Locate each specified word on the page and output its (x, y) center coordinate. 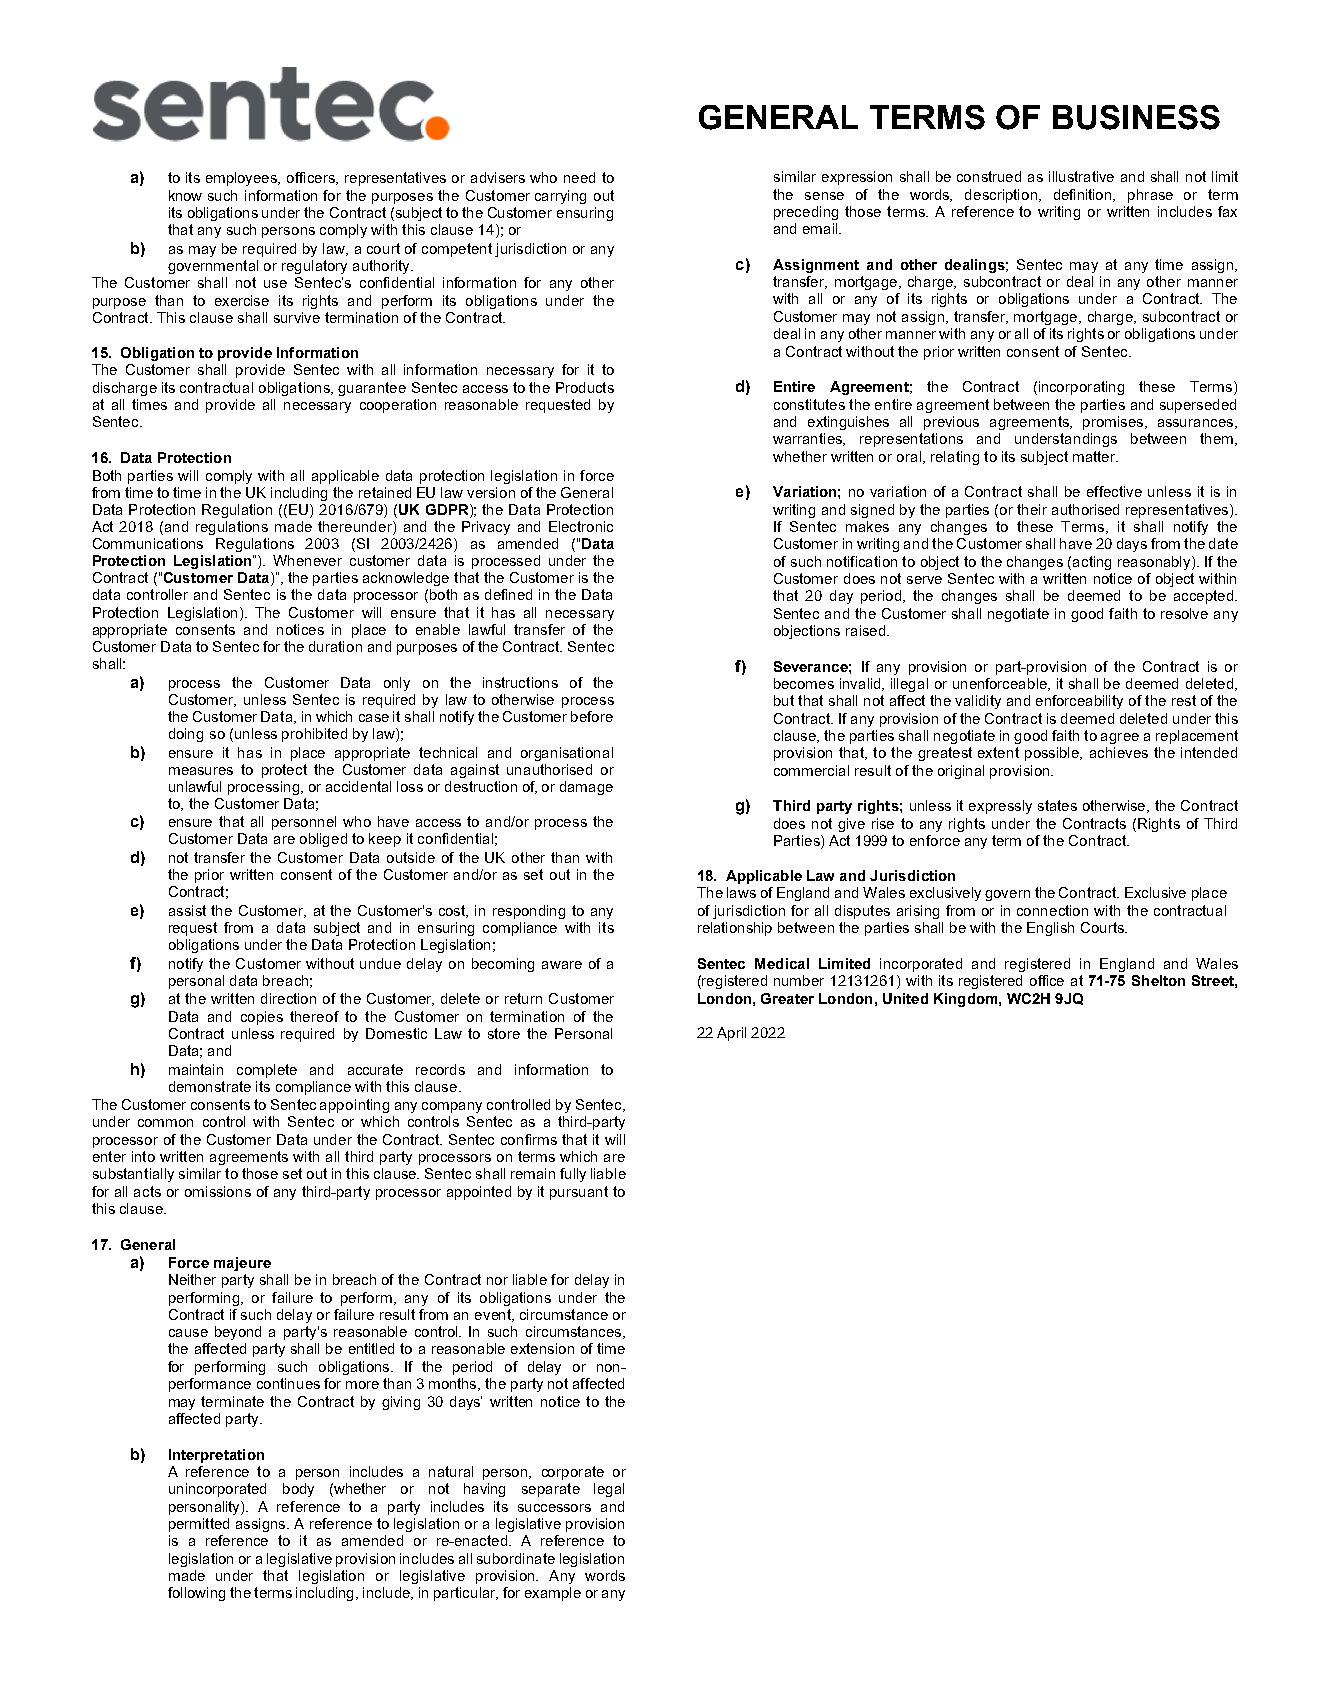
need (579, 177)
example (553, 1594)
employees (243, 179)
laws (741, 892)
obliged (323, 840)
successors (554, 1508)
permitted (199, 1525)
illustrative (1081, 176)
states (1057, 805)
